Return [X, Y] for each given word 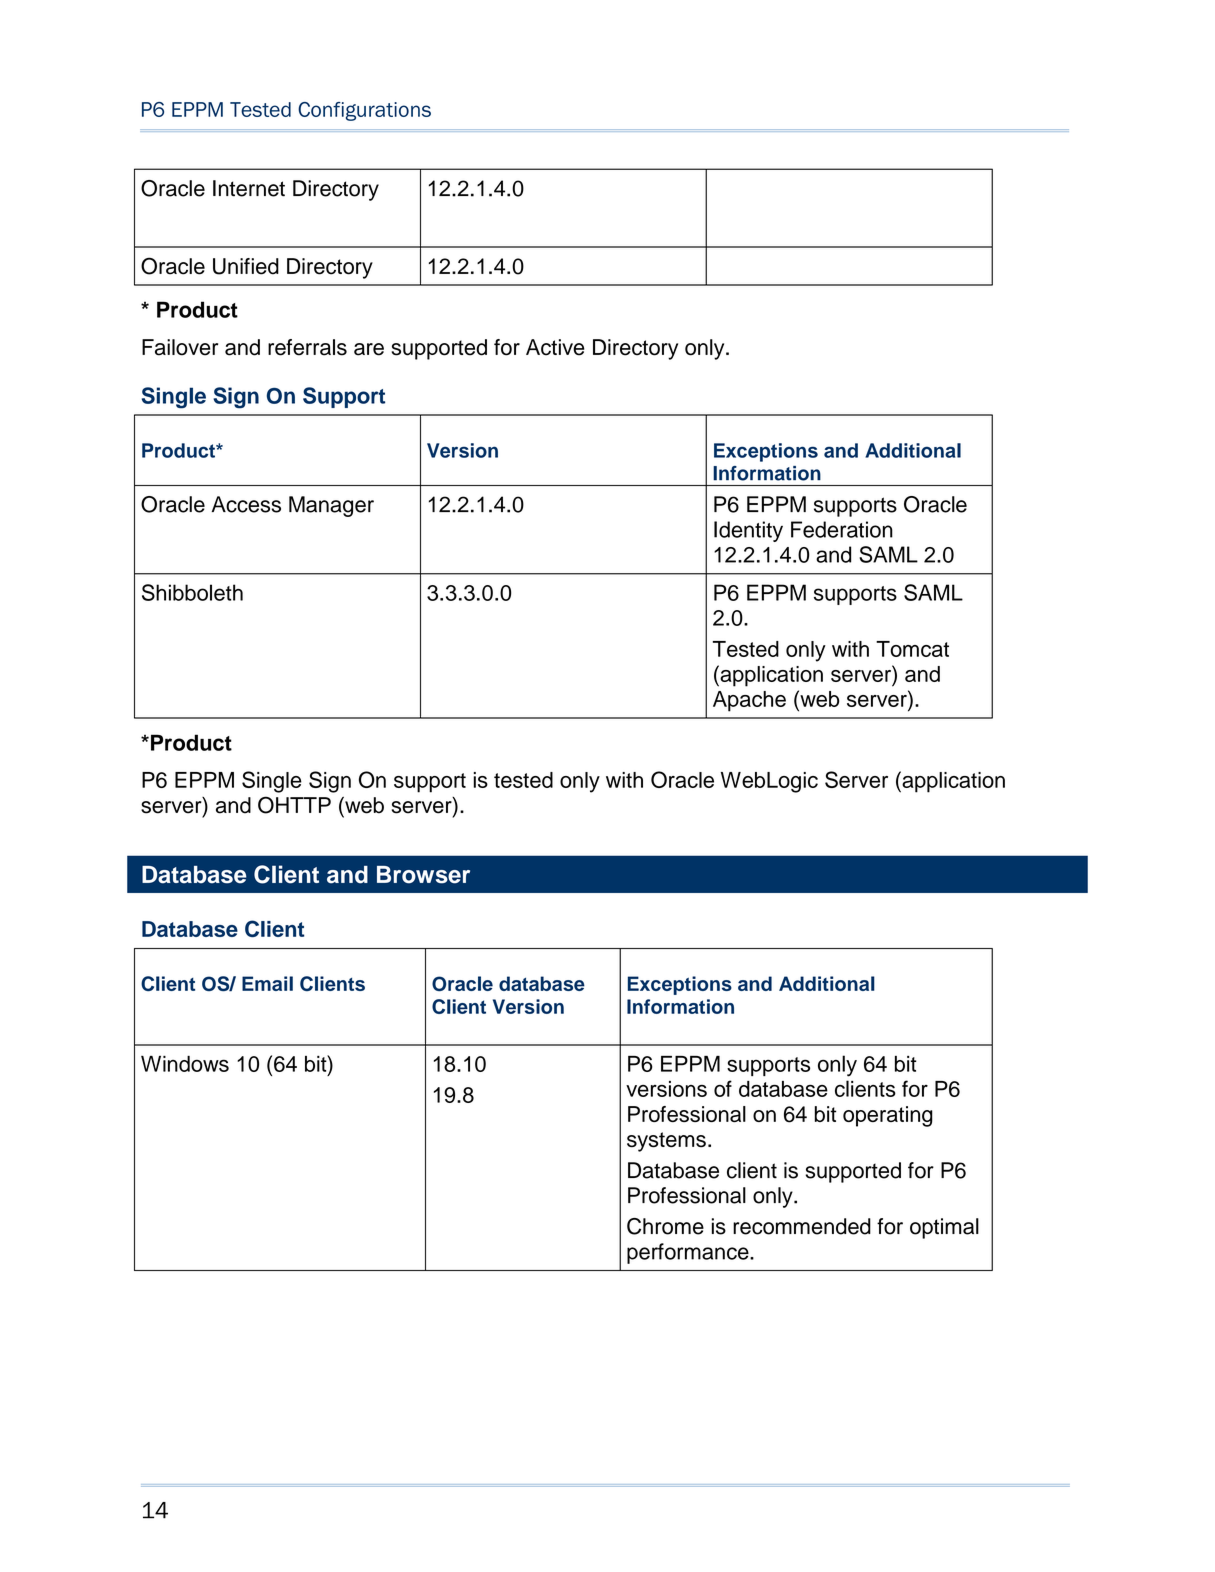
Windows [185, 1064]
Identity [748, 531]
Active [555, 347]
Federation [842, 529]
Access [246, 504]
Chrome [665, 1226]
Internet [249, 188]
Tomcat [912, 649]
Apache [749, 701]
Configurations [364, 111]
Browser [423, 875]
